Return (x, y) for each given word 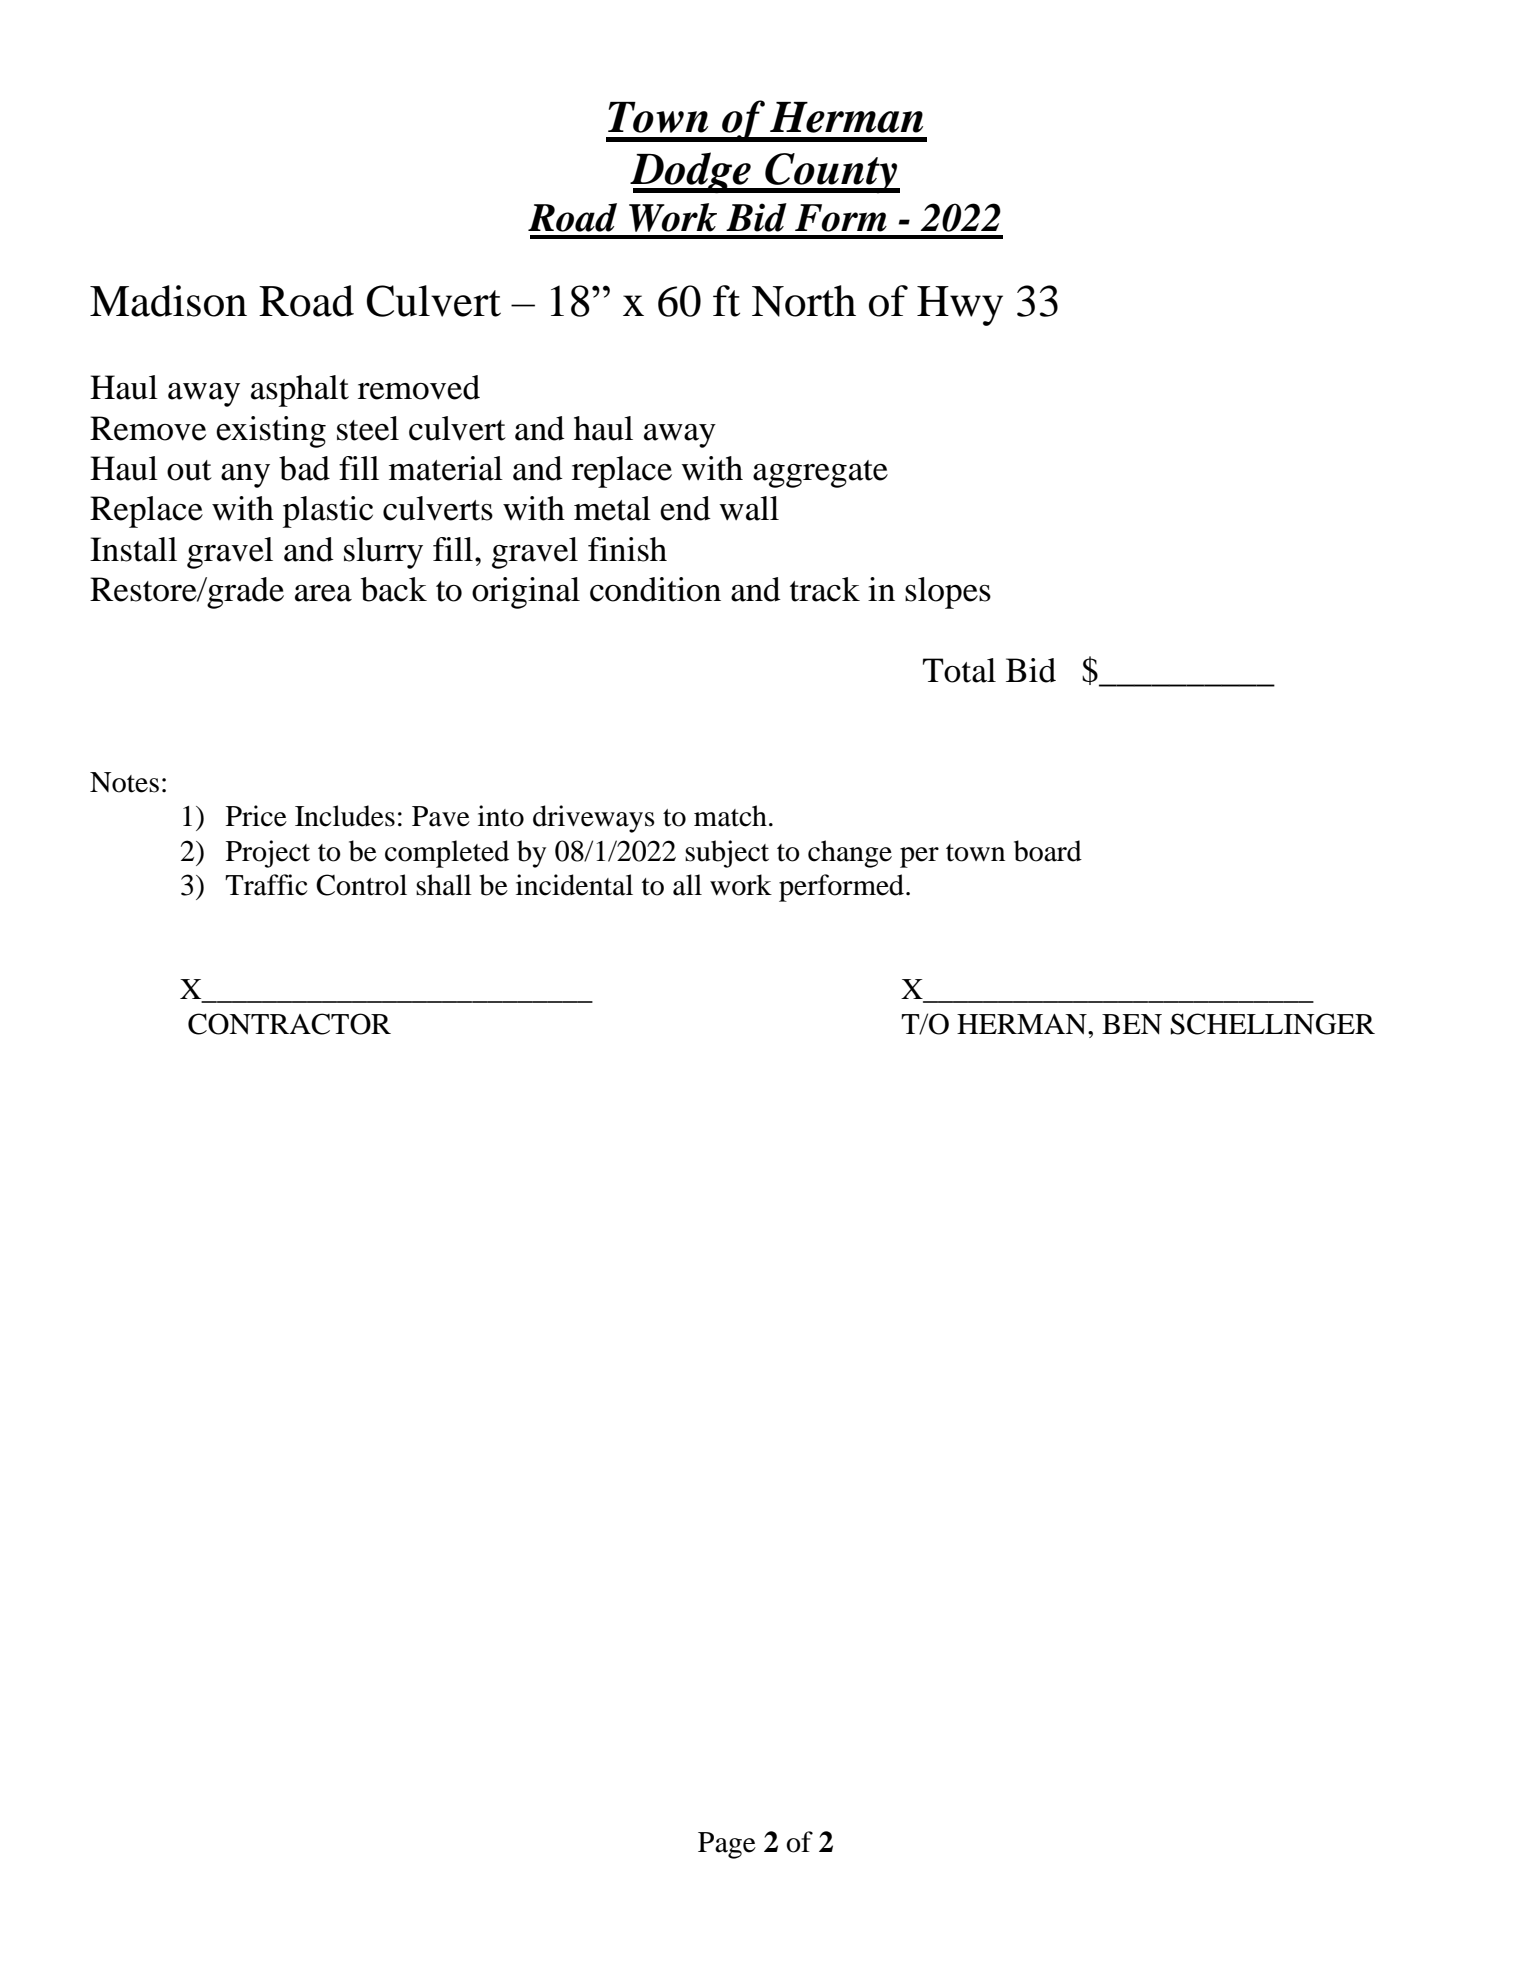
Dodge (691, 172)
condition (655, 589)
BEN (1132, 1024)
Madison (168, 301)
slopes (948, 593)
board (1048, 851)
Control (361, 885)
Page (727, 1845)
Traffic (266, 885)
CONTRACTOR (289, 1024)
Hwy (960, 306)
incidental (574, 885)
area (323, 593)
